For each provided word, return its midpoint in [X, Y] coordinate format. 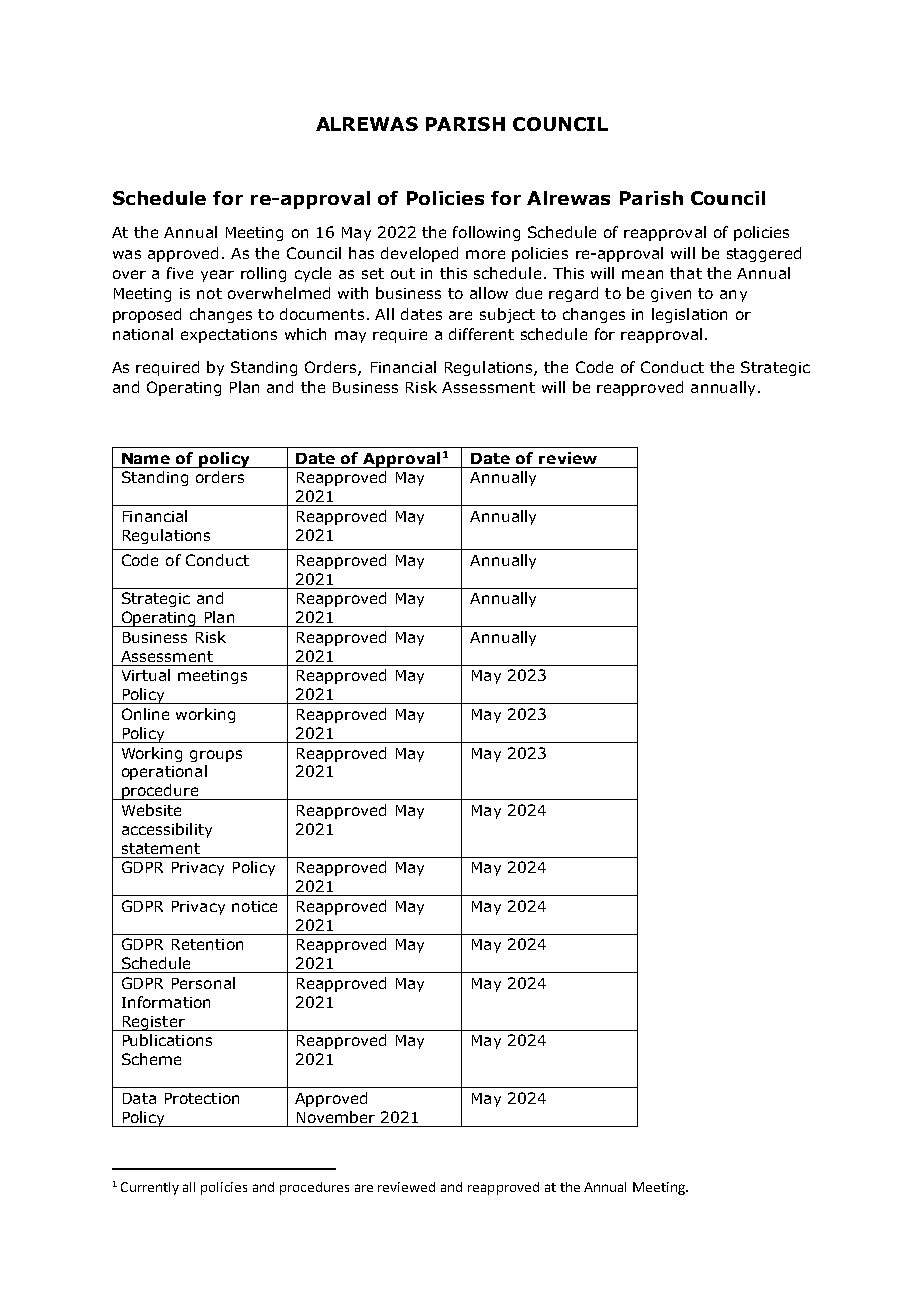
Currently [150, 1188]
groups [216, 756]
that [686, 273]
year [217, 276]
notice [254, 906]
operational [164, 772]
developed [419, 254]
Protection [202, 1098]
